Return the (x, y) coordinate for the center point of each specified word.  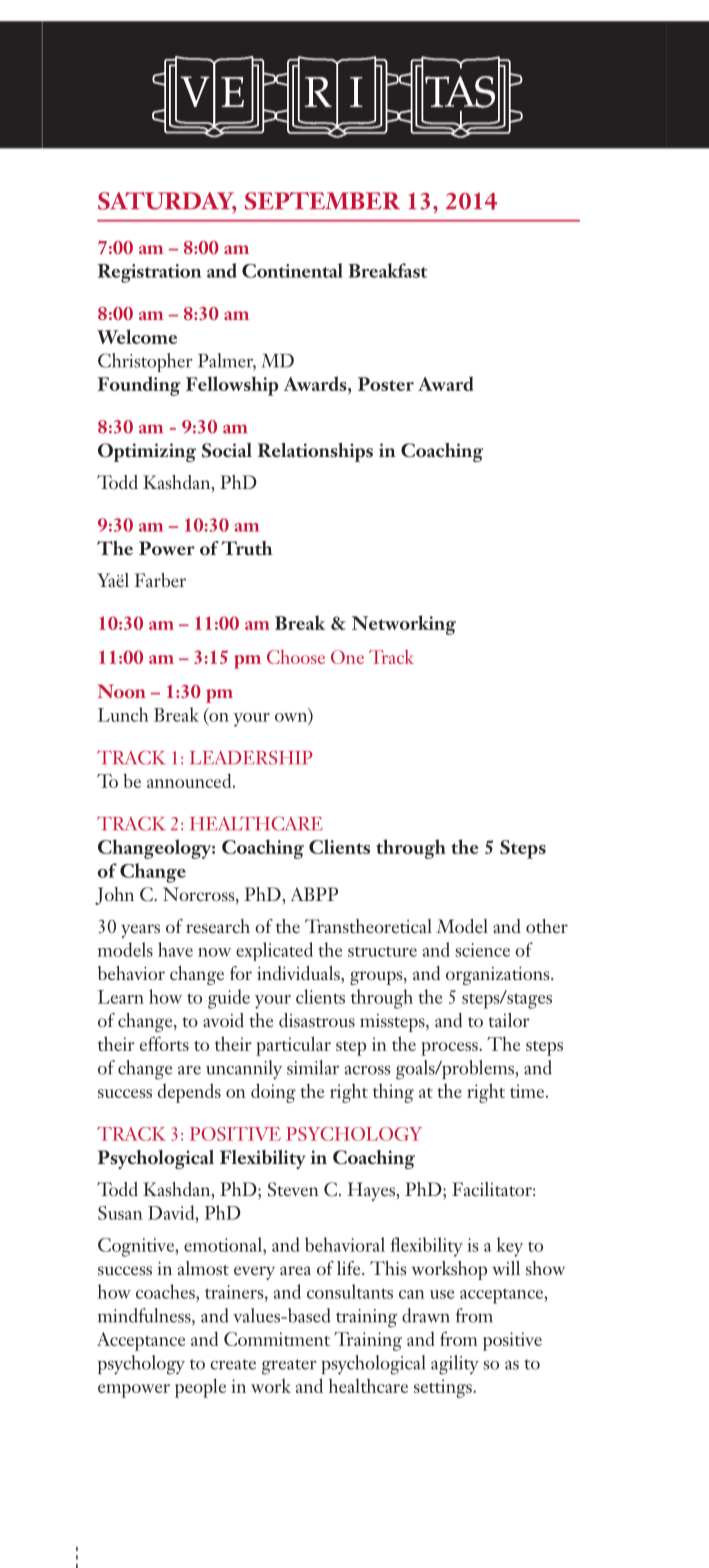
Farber (160, 580)
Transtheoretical (368, 926)
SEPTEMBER (322, 201)
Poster (386, 384)
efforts (164, 1043)
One (347, 657)
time (528, 1091)
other (547, 926)
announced (190, 780)
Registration (149, 273)
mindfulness (145, 1315)
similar (313, 1067)
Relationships (315, 452)
